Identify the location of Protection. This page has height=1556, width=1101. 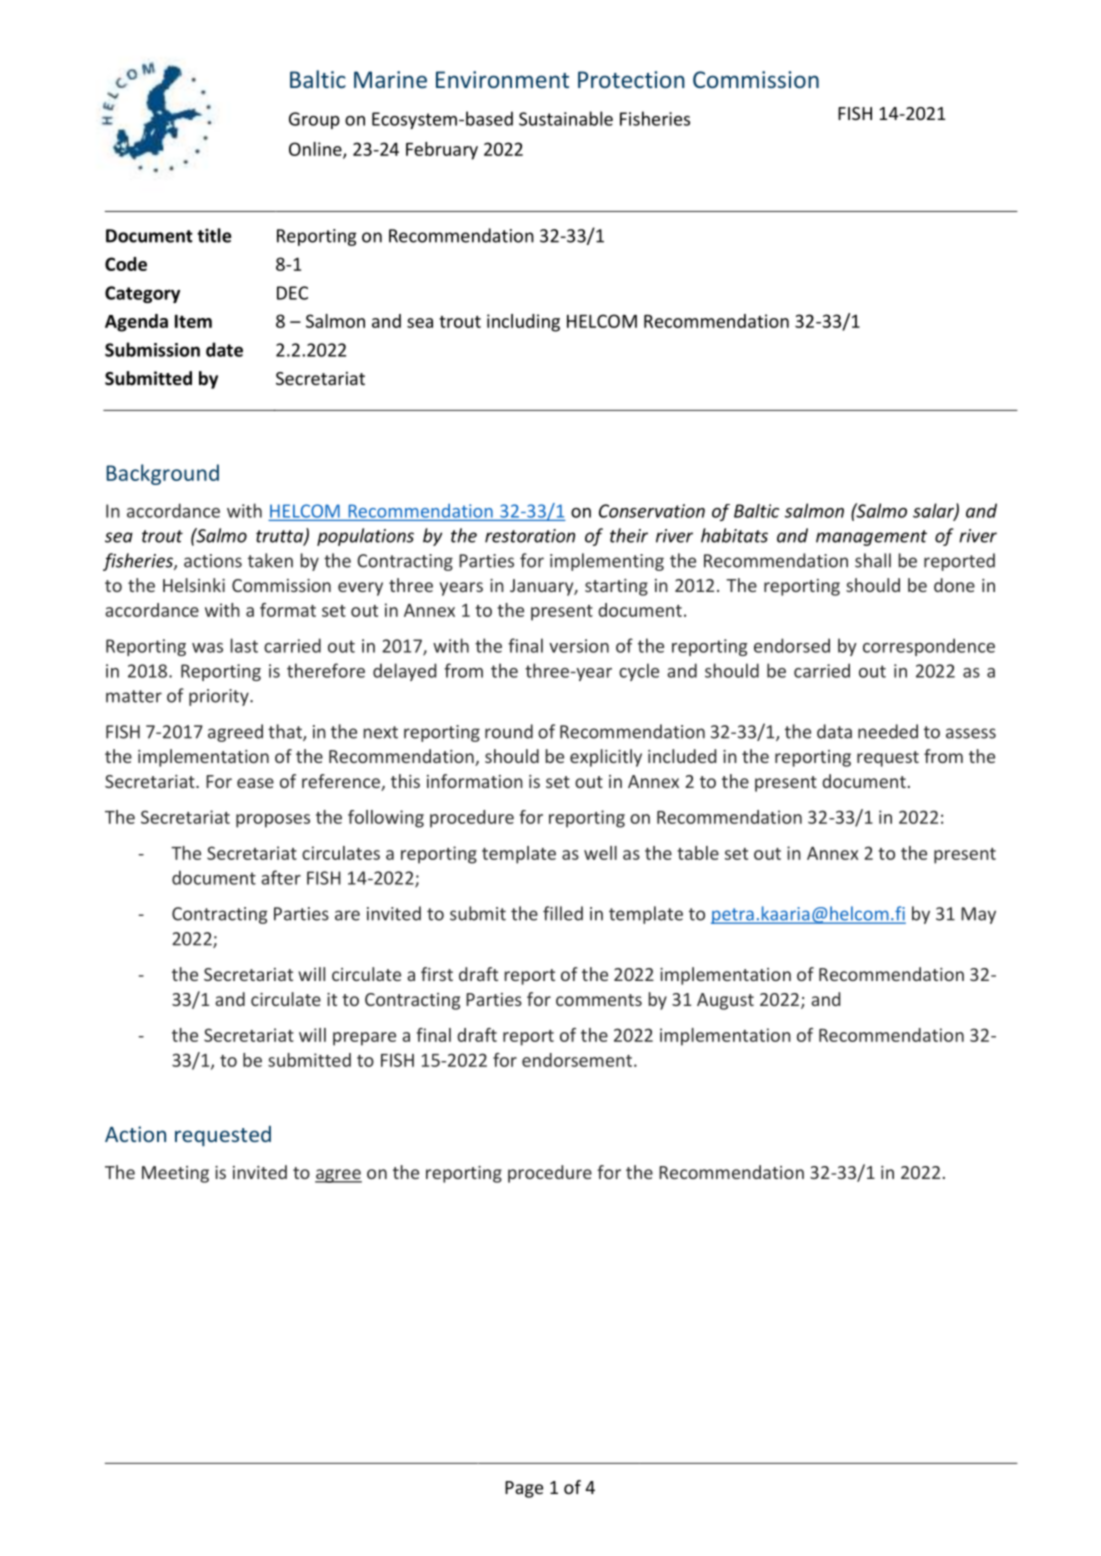
(631, 79).
